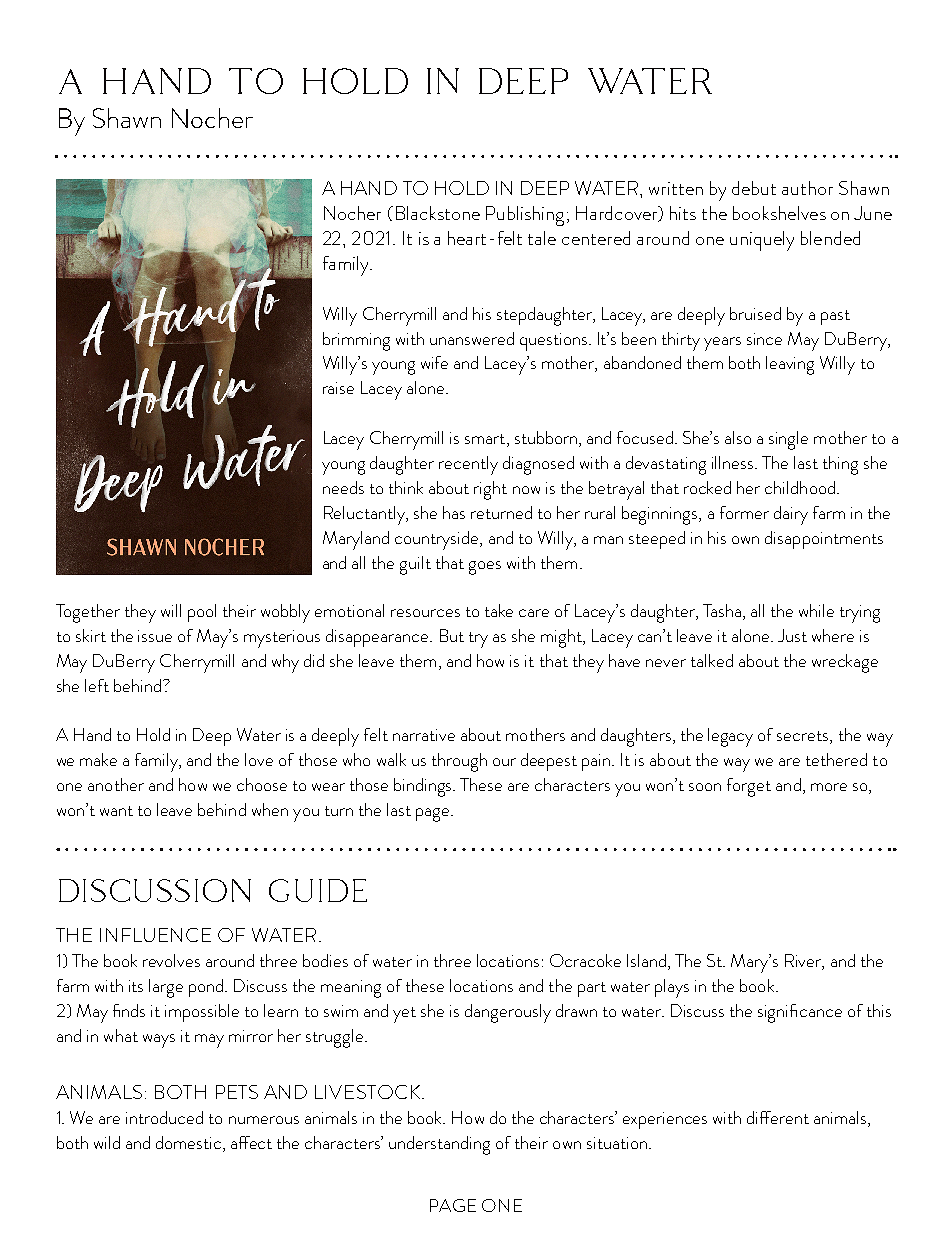  I want to click on different, so click(778, 1117).
